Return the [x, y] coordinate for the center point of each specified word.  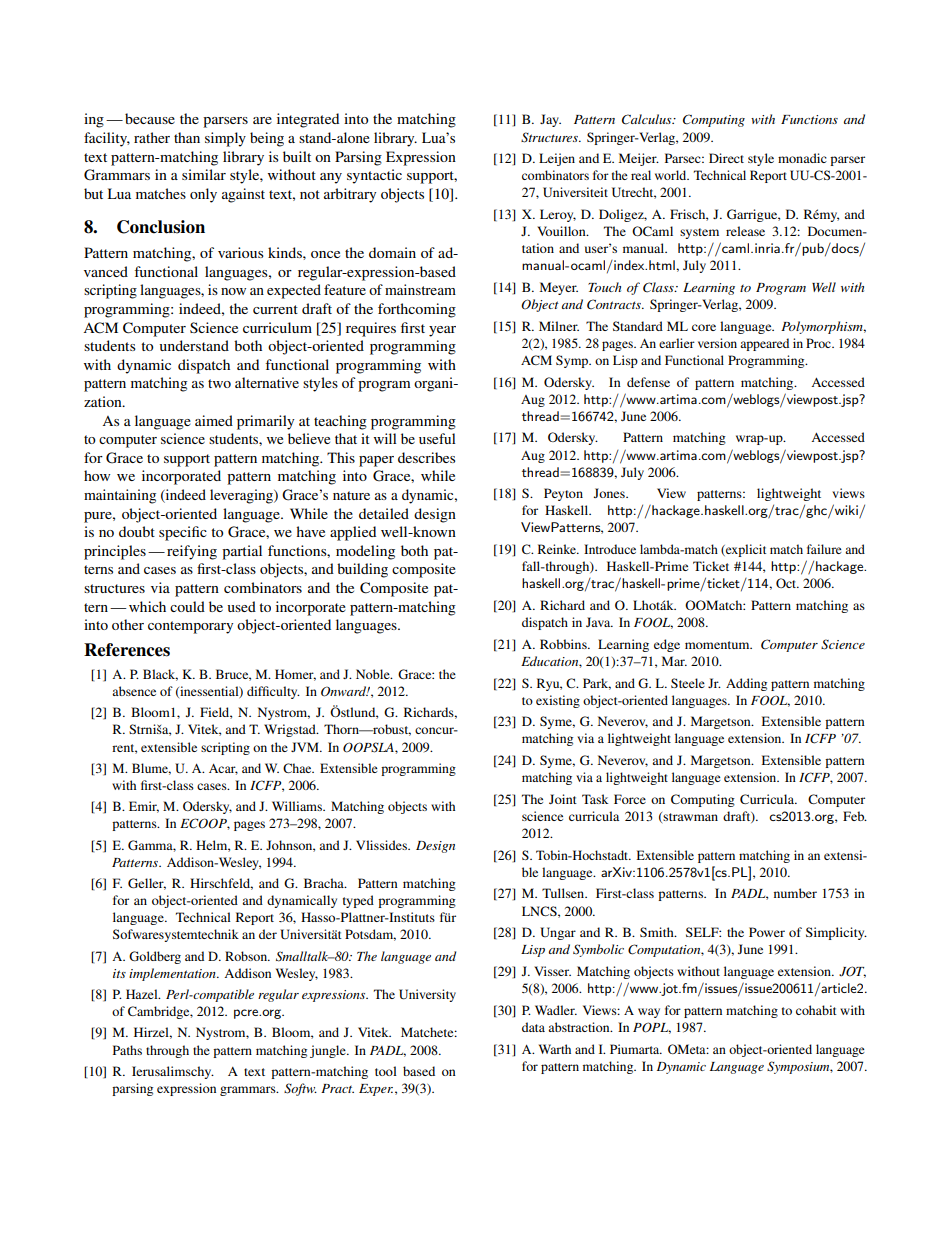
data [533, 1027]
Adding [746, 684]
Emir [144, 807]
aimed [214, 420]
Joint [563, 799]
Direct [726, 158]
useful [437, 438]
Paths [127, 1050]
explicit [745, 550]
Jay [550, 120]
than [187, 137]
